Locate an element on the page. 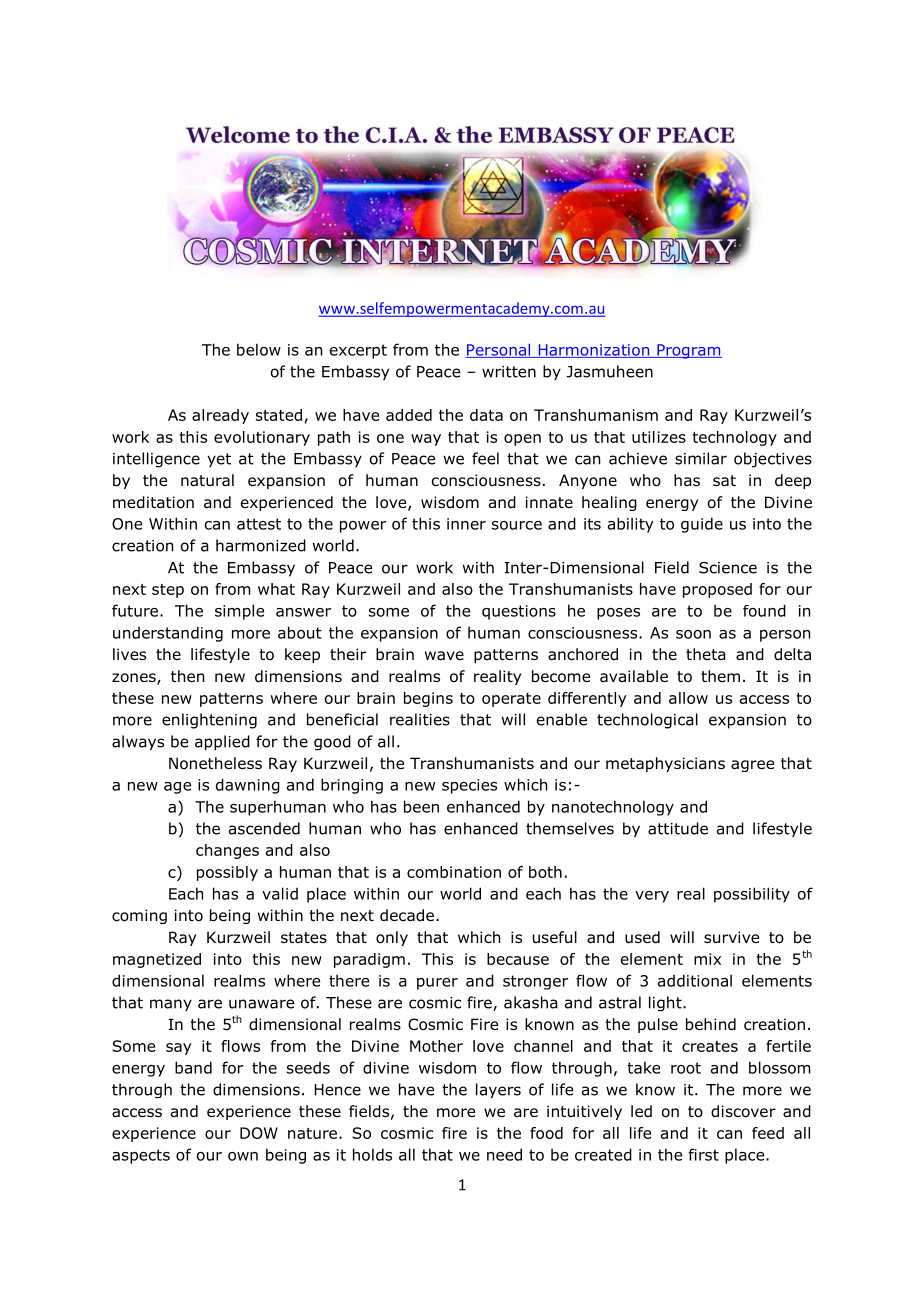 The width and height of the image is (924, 1308). additional is located at coordinates (695, 980).
